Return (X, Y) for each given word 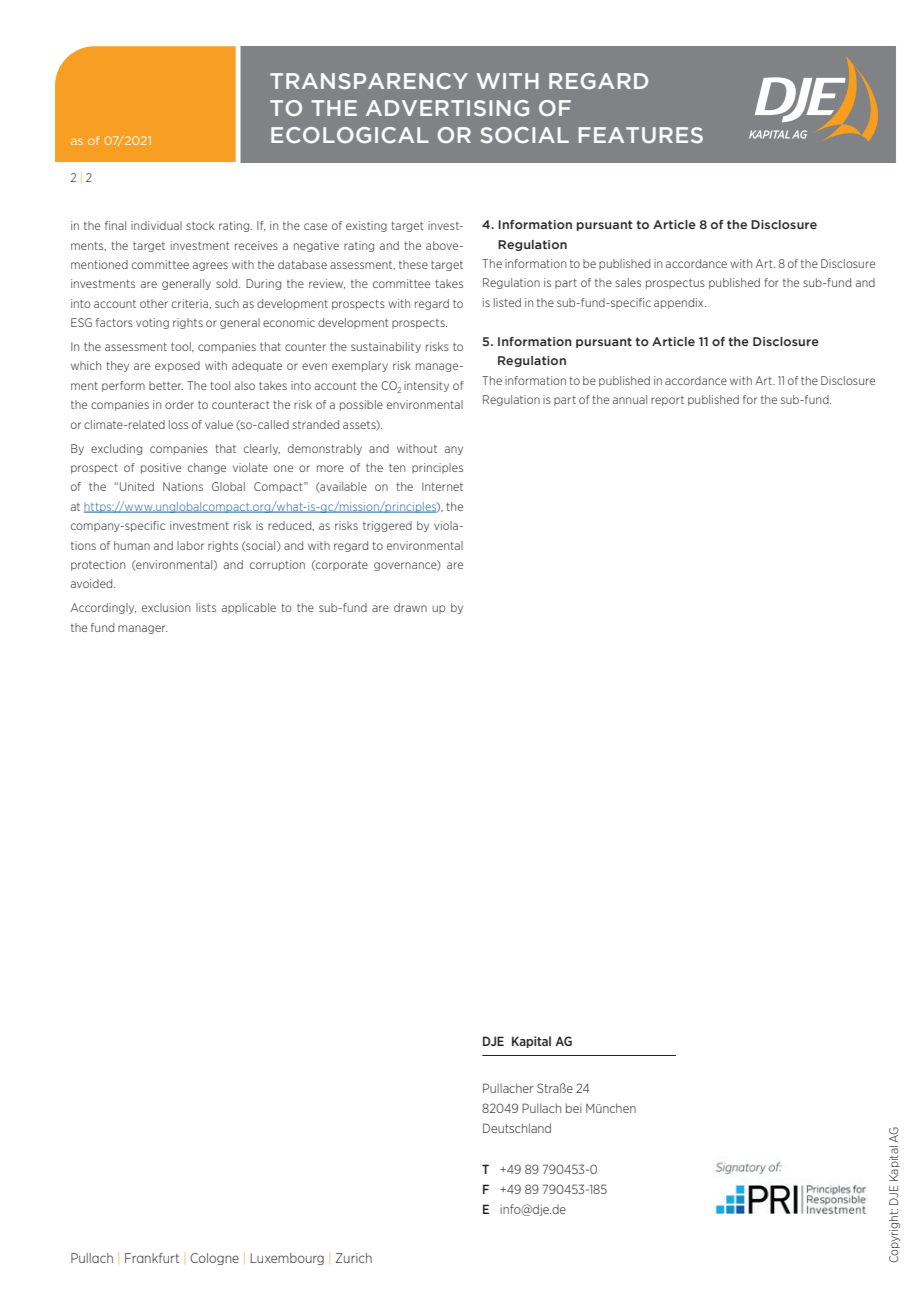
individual (156, 225)
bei (573, 1108)
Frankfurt (152, 1258)
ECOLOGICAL (350, 135)
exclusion (166, 607)
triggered (387, 526)
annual (630, 399)
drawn (410, 607)
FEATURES (641, 135)
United (137, 486)
